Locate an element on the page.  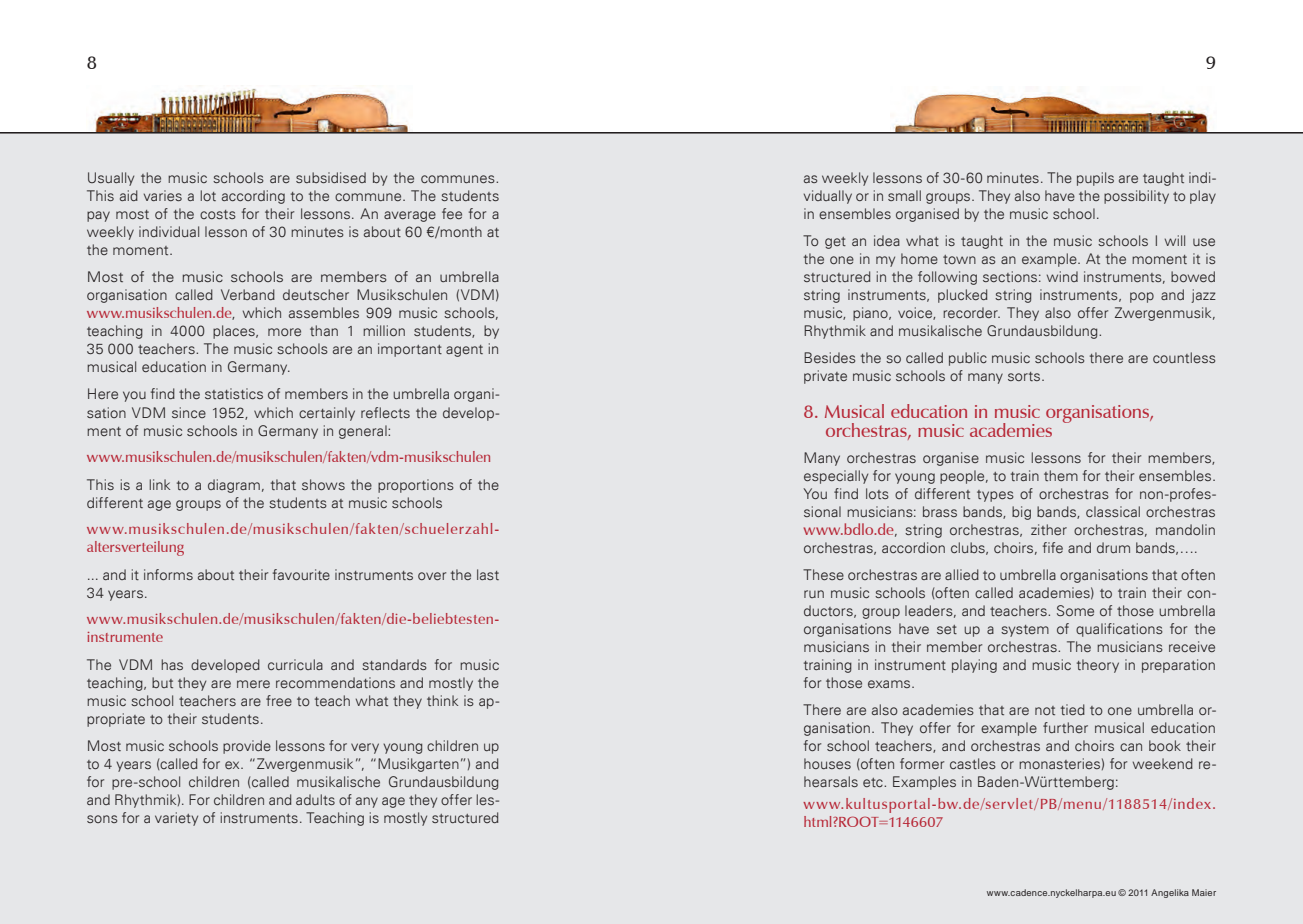
houses is located at coordinates (827, 763).
